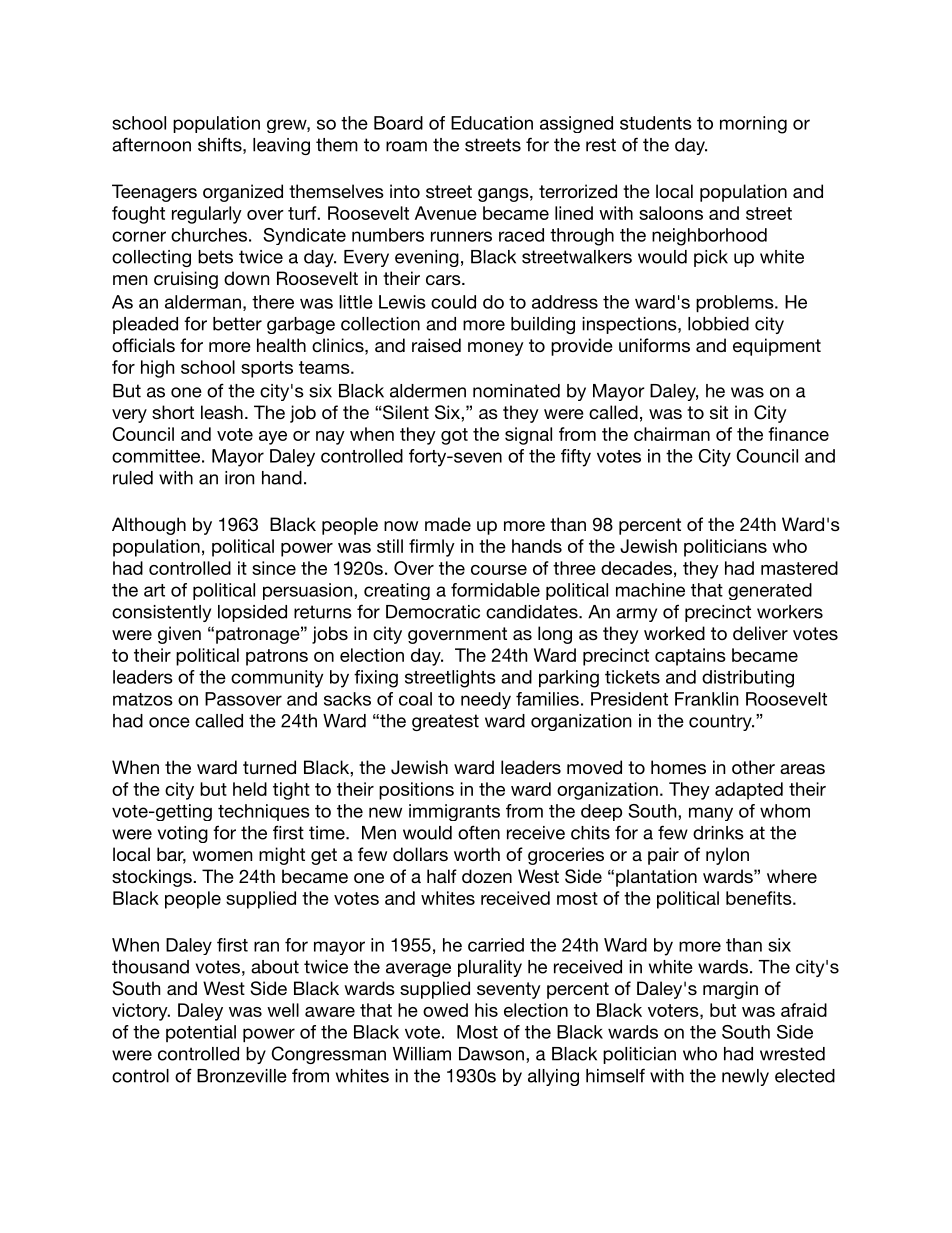 This screenshot has width=952, height=1233. What do you see at coordinates (745, 1077) in the screenshot?
I see `newly` at bounding box center [745, 1077].
